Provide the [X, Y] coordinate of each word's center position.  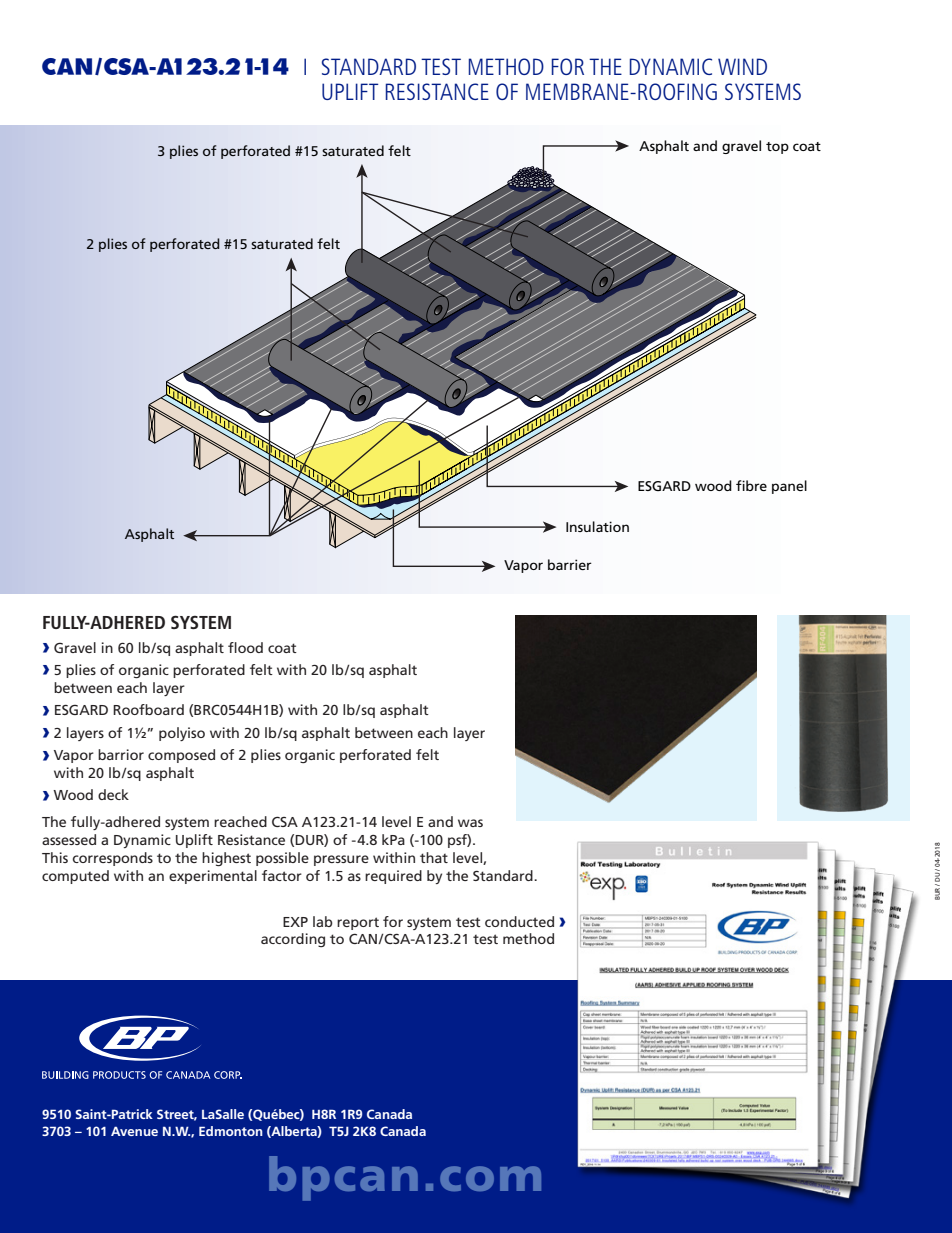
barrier [570, 564]
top [777, 148]
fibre [751, 485]
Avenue [134, 1131]
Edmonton [231, 1131]
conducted [519, 921]
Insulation [597, 526]
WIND [742, 66]
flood [245, 647]
